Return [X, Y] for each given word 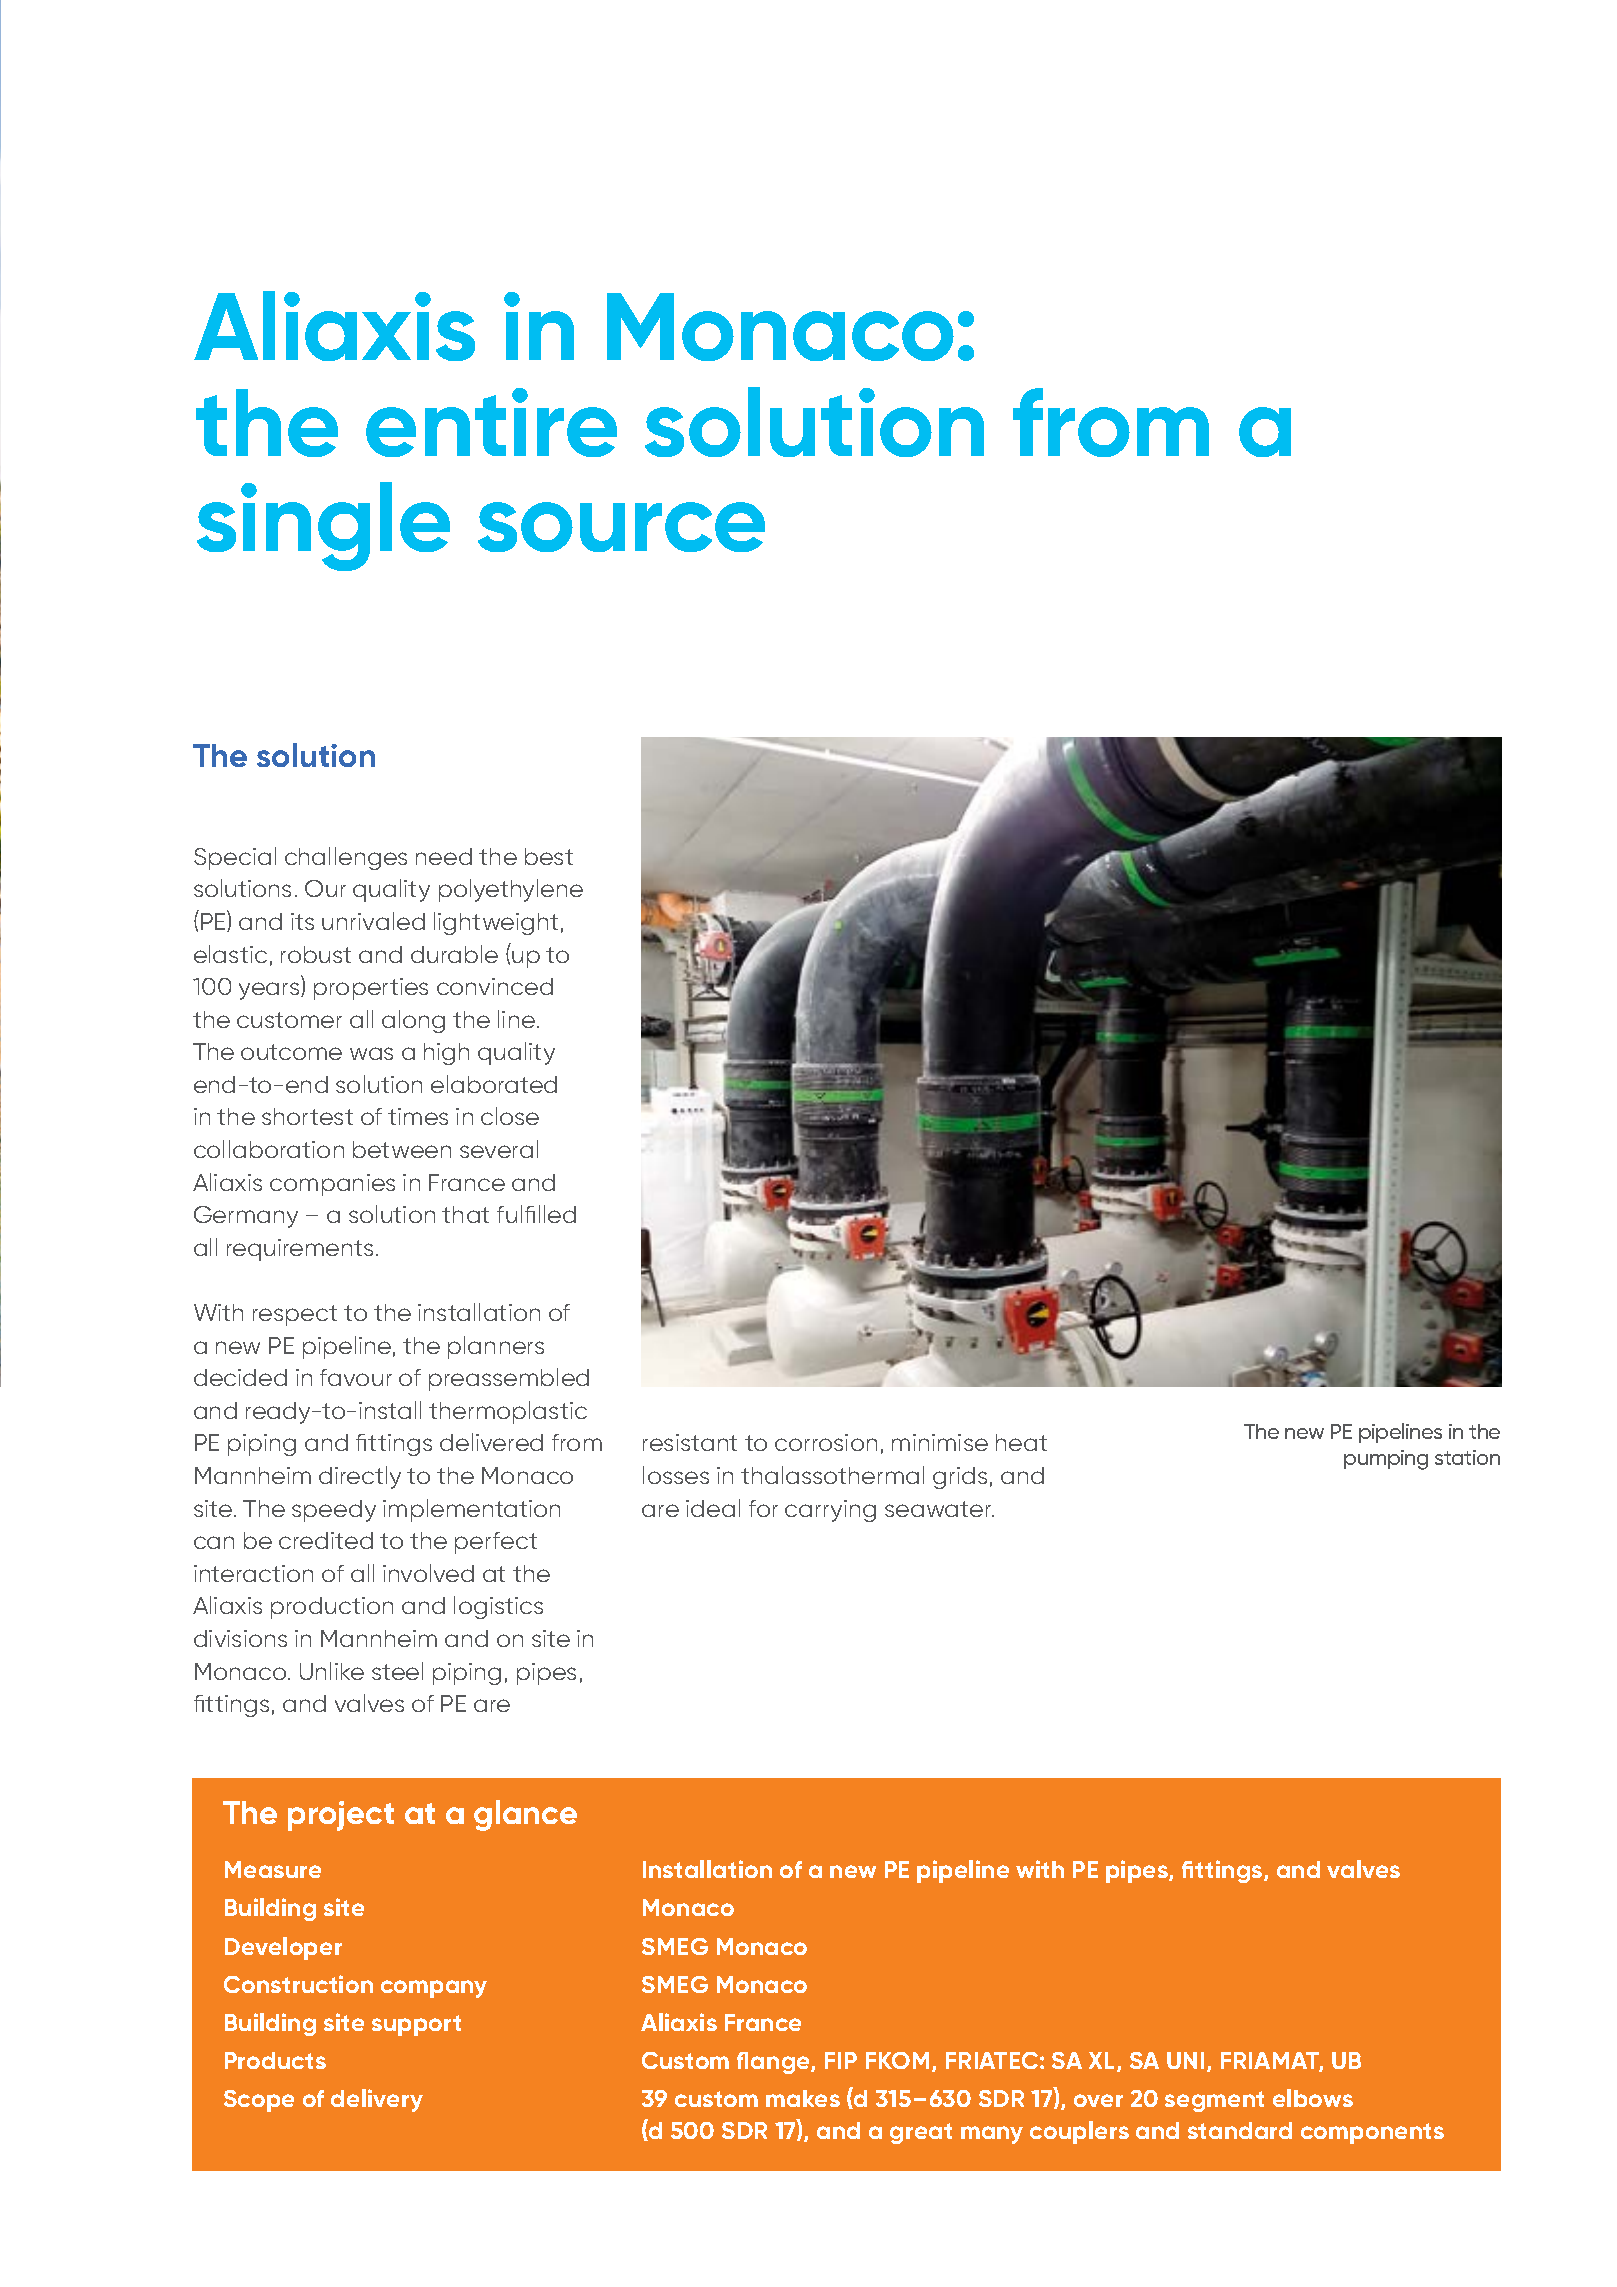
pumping [1386, 1460]
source [621, 527]
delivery [377, 2100]
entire [491, 422]
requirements [300, 1250]
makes [803, 2098]
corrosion [826, 1442]
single [323, 526]
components [1372, 2133]
